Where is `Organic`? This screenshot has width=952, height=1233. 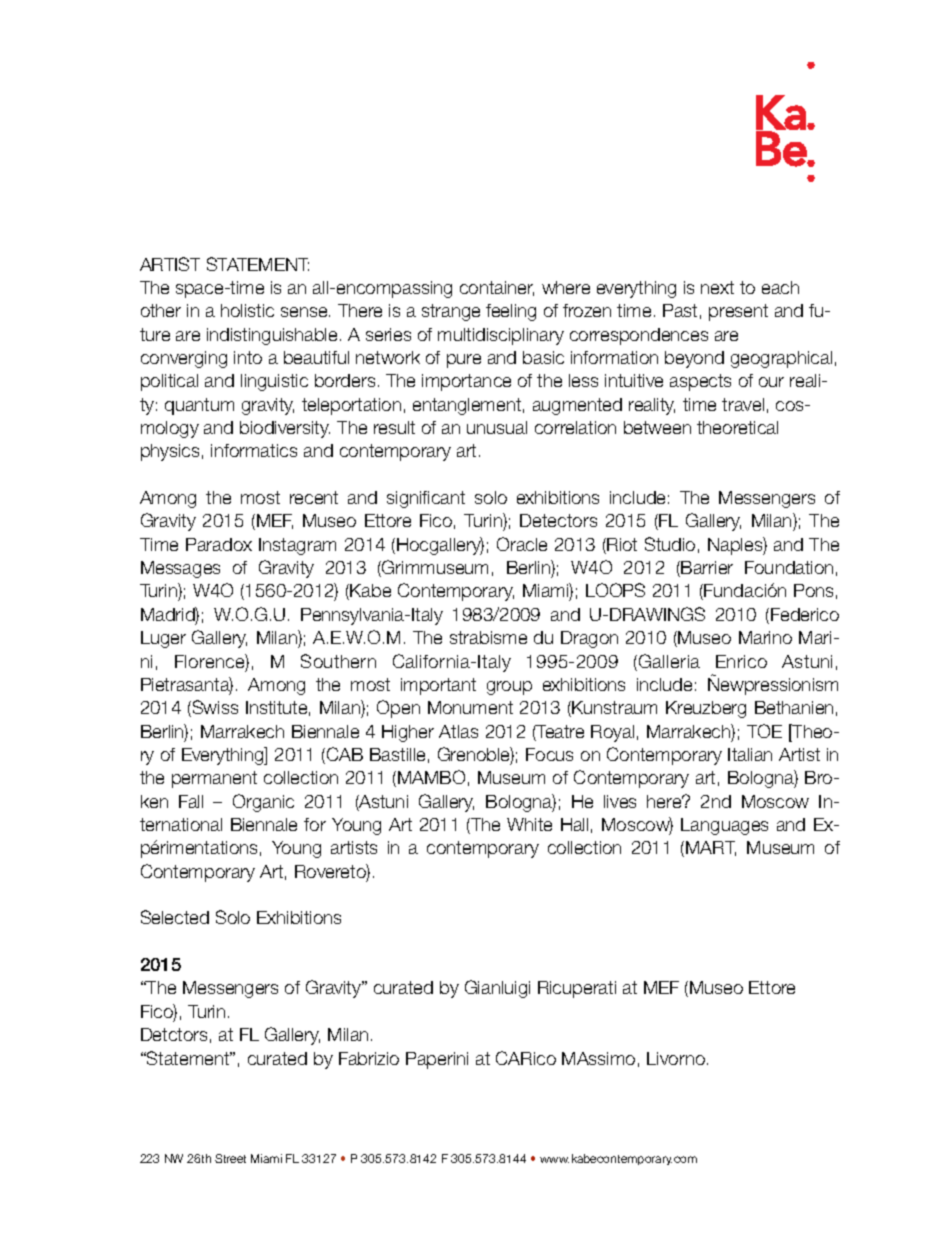 Organic is located at coordinates (263, 803).
